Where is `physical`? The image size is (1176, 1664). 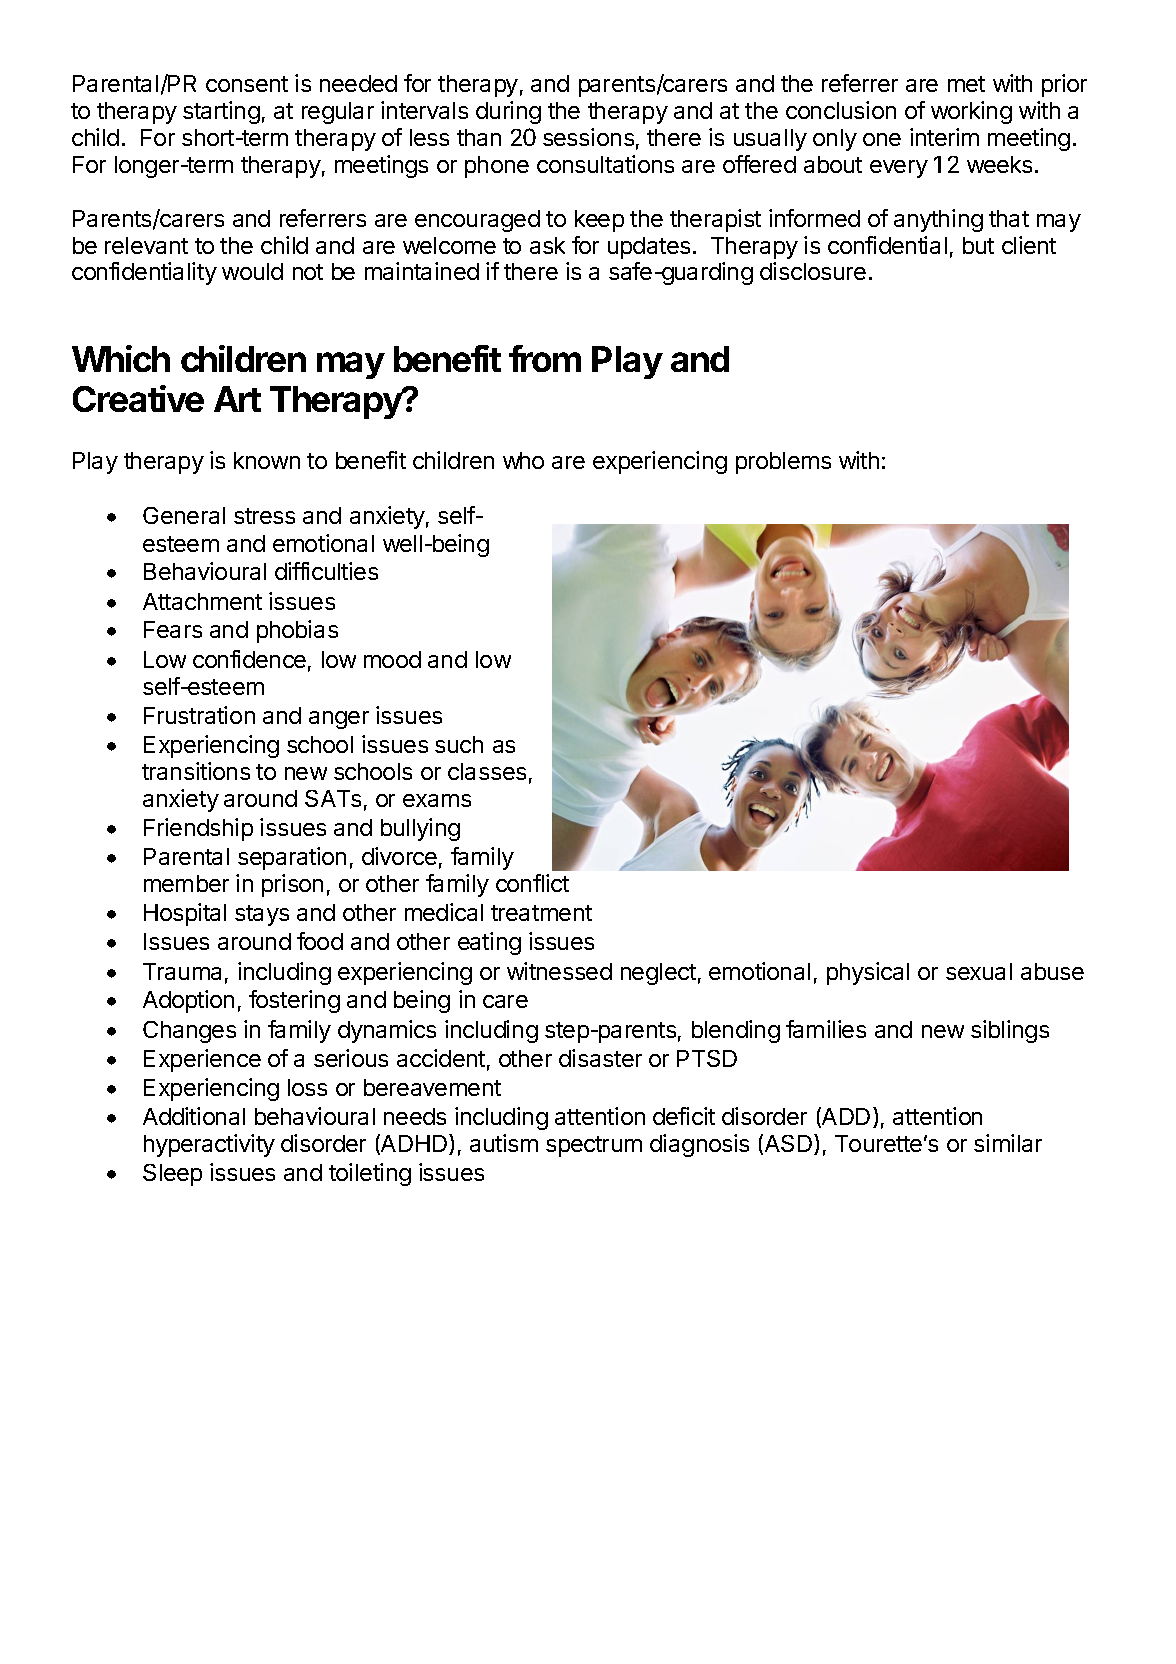 physical is located at coordinates (868, 973).
